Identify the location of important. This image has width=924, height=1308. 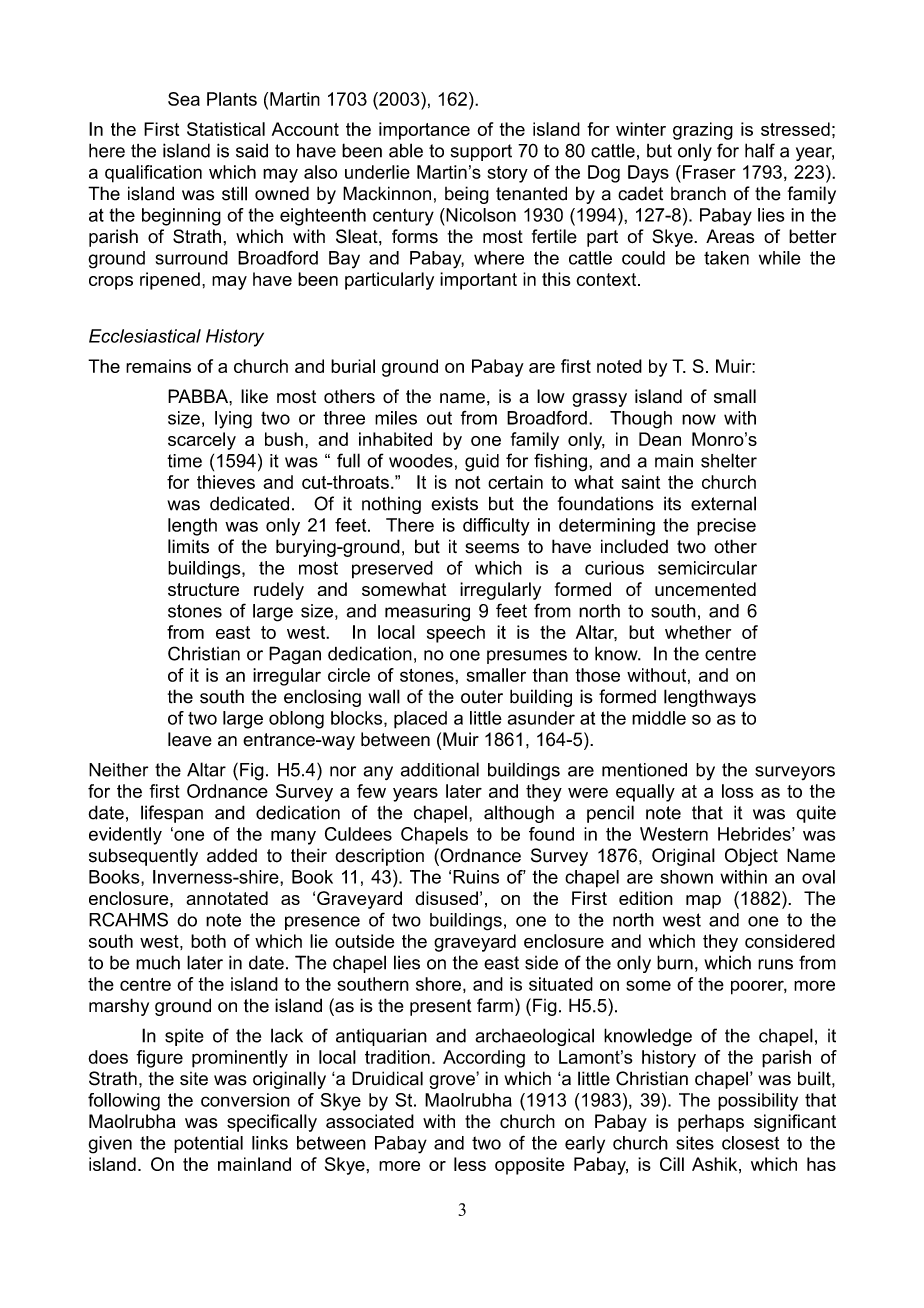
(478, 281).
